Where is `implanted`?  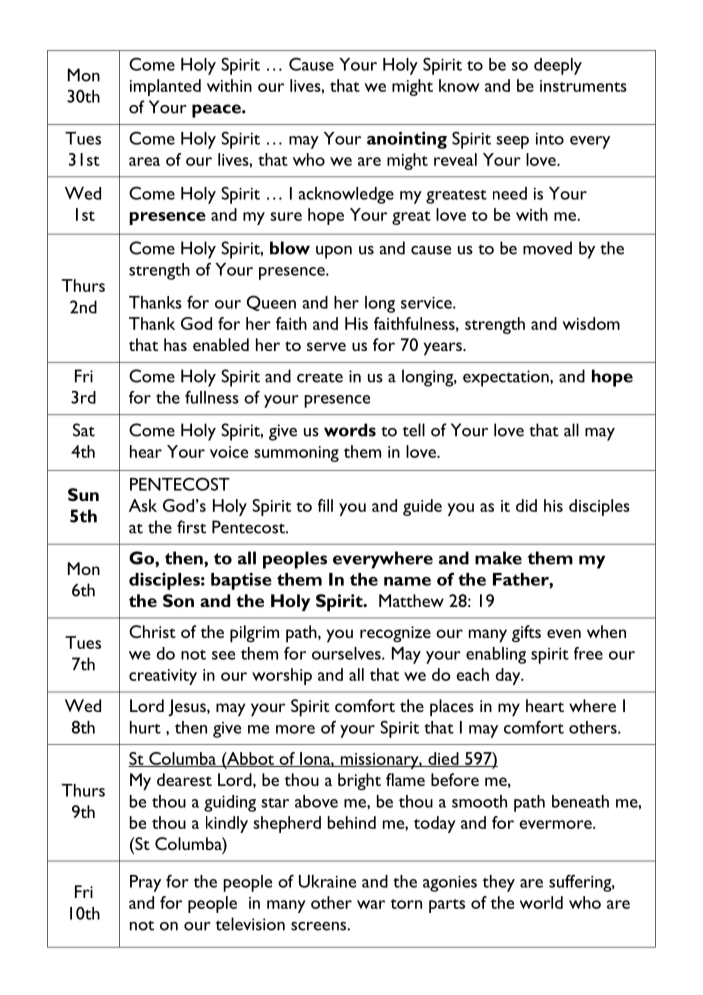 implanted is located at coordinates (165, 87).
